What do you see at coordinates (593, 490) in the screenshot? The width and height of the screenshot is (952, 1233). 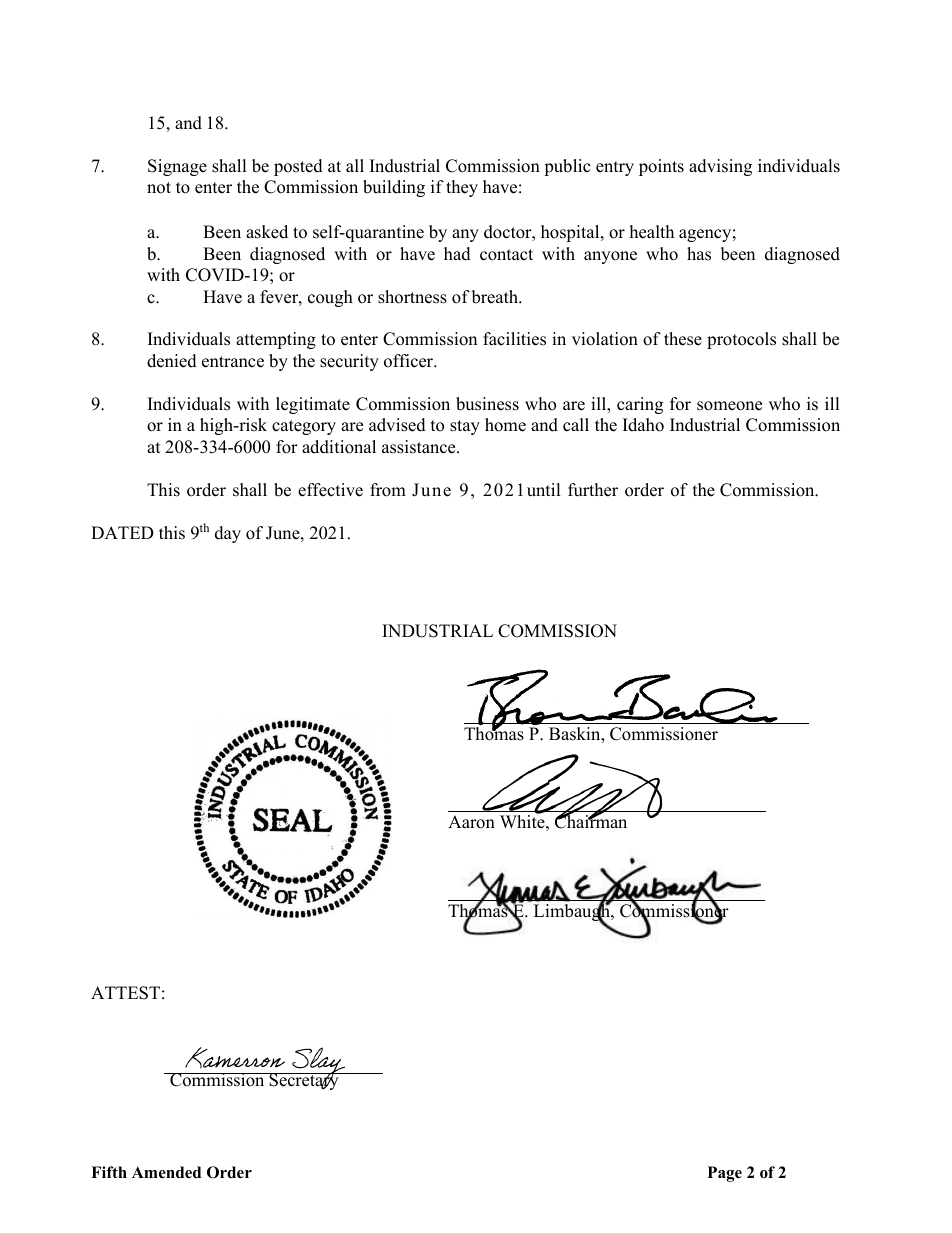 I see `further` at bounding box center [593, 490].
